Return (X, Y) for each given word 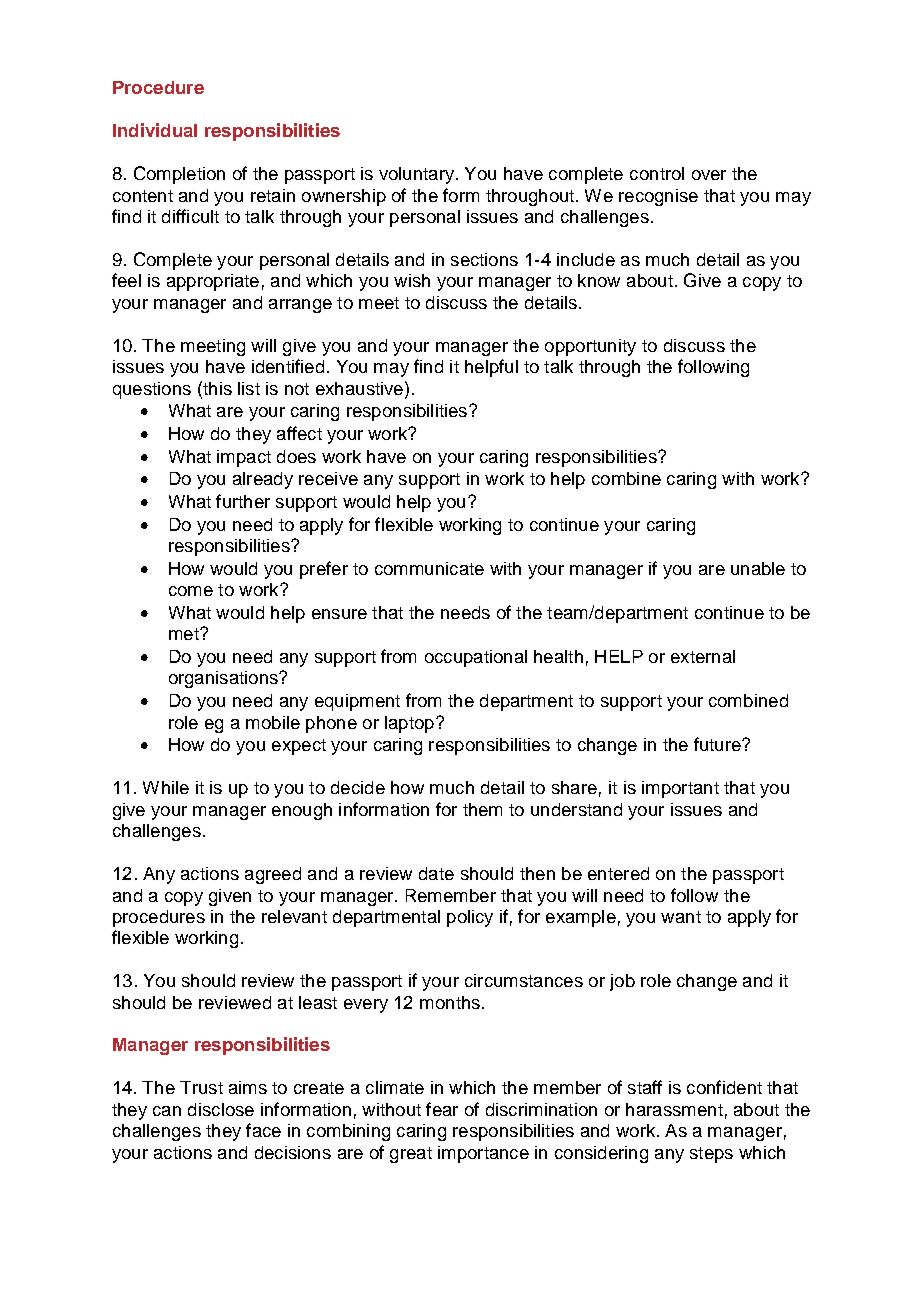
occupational (476, 658)
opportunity (590, 347)
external (703, 656)
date (436, 873)
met (185, 634)
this (216, 388)
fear (442, 1109)
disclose (221, 1109)
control (657, 173)
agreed (273, 875)
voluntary (418, 175)
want (681, 917)
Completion (179, 175)
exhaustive (359, 388)
